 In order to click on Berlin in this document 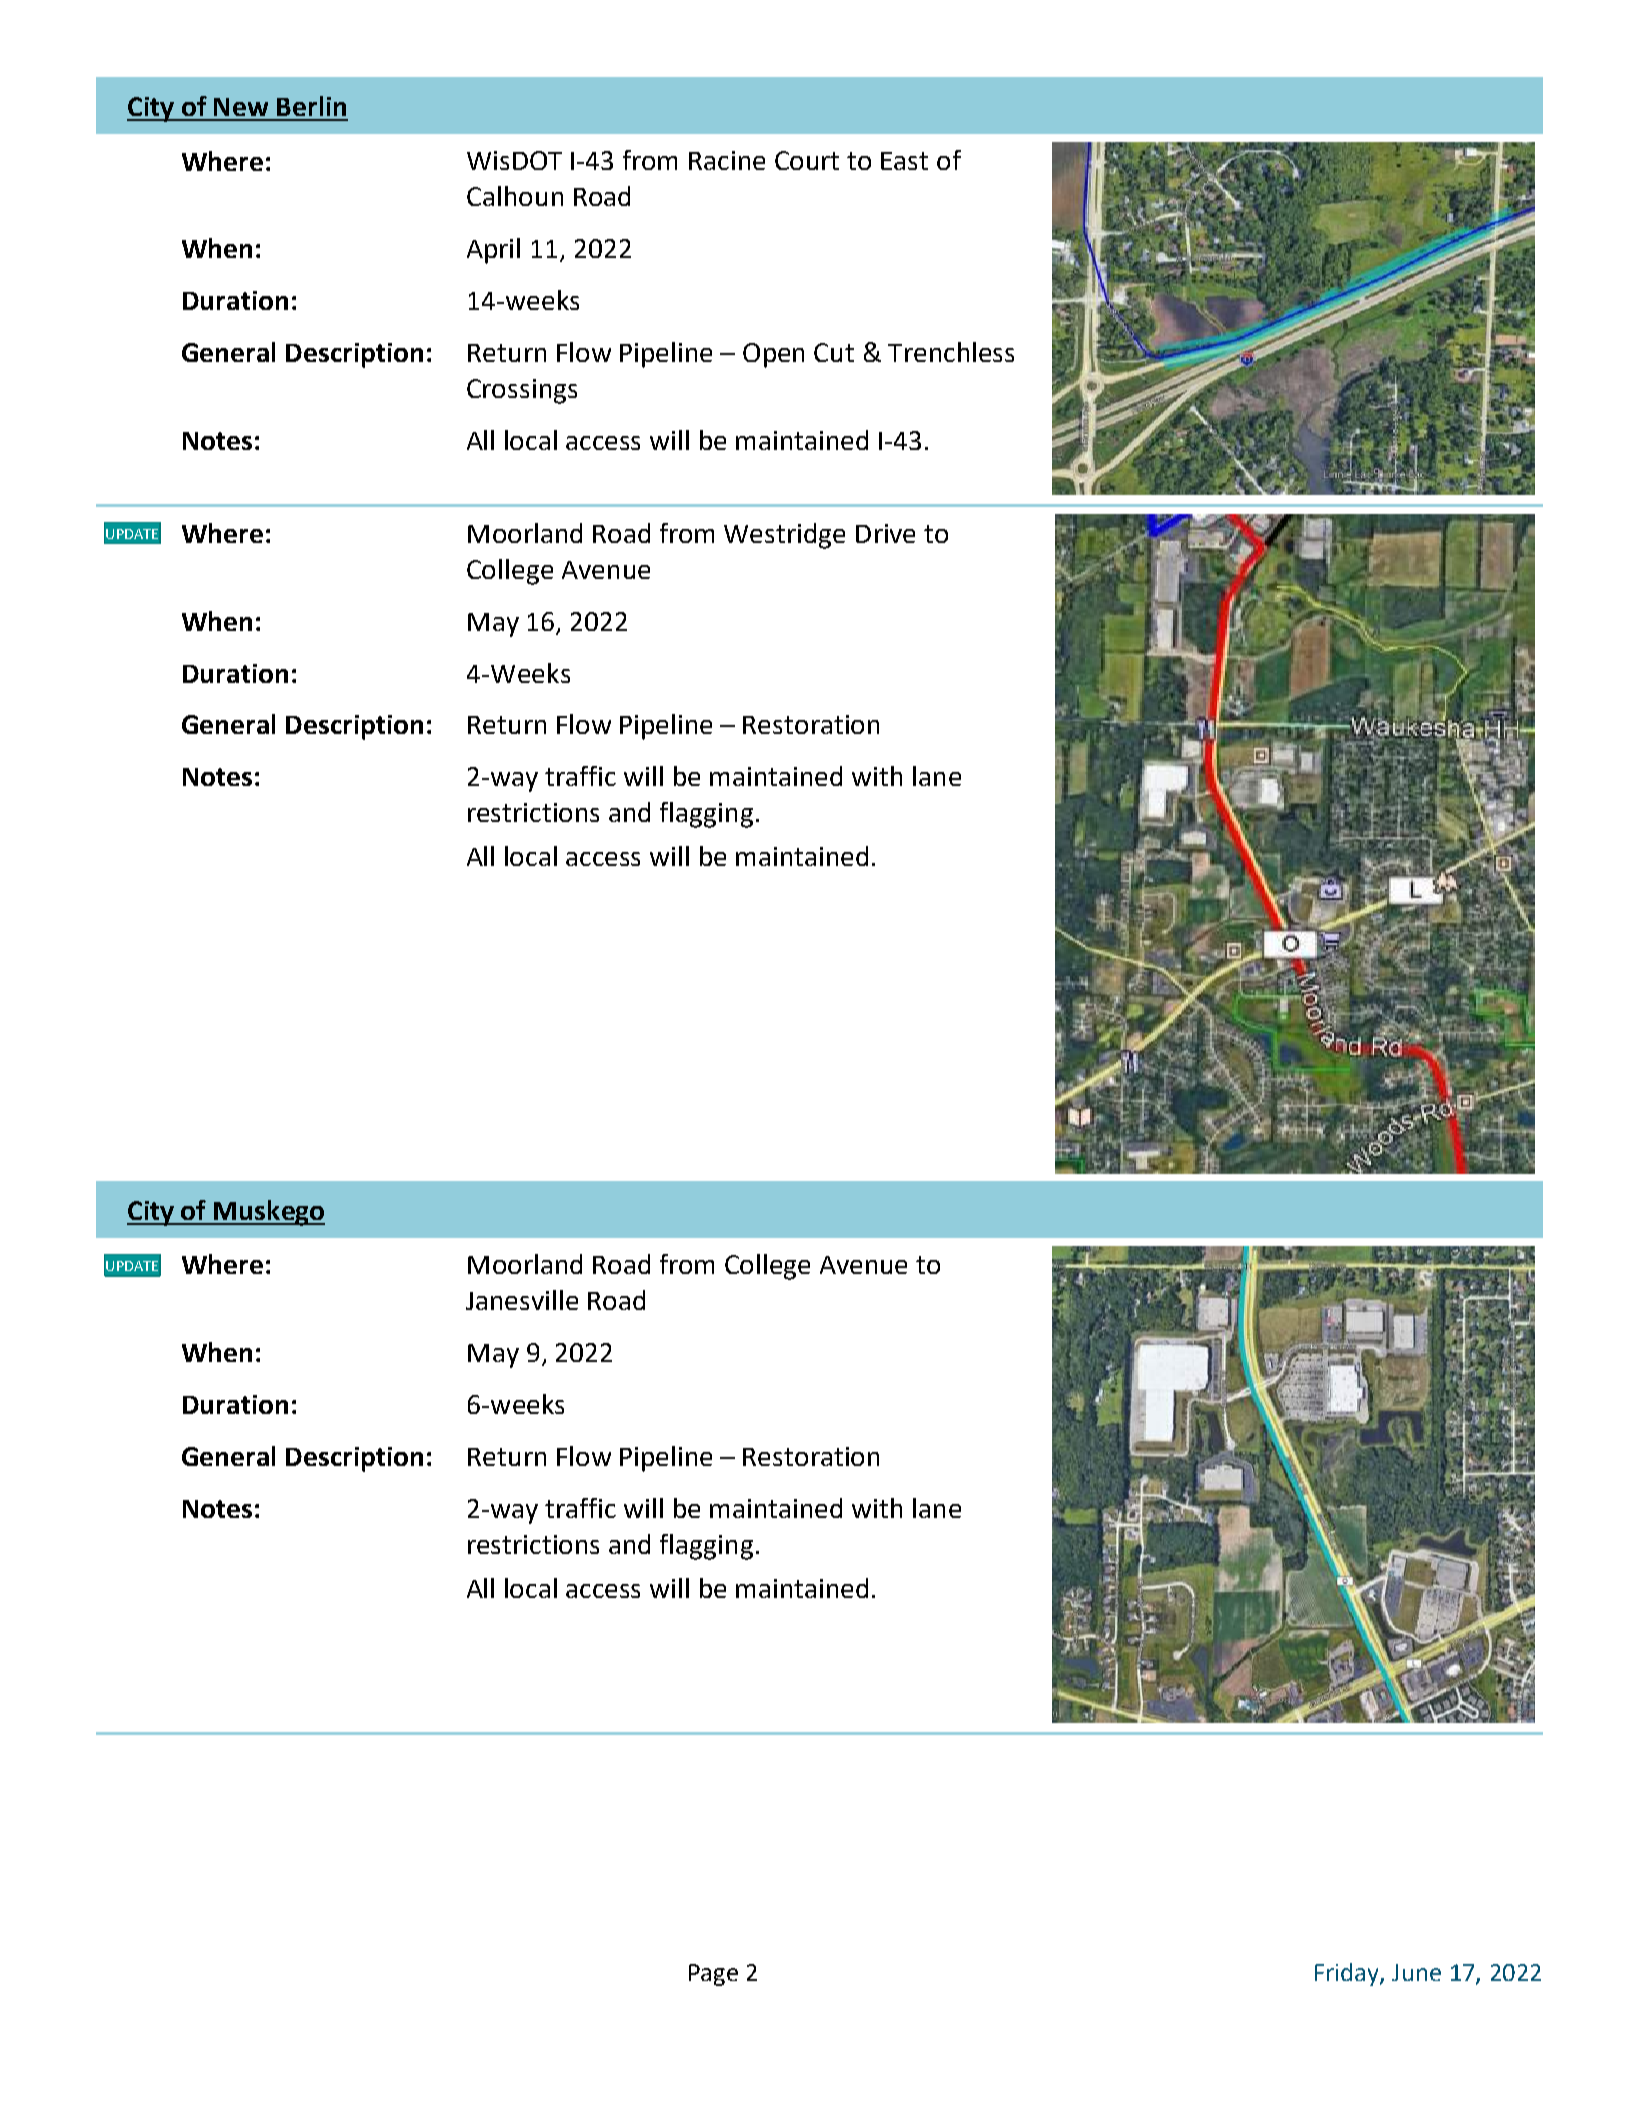, I will do `click(311, 106)`.
